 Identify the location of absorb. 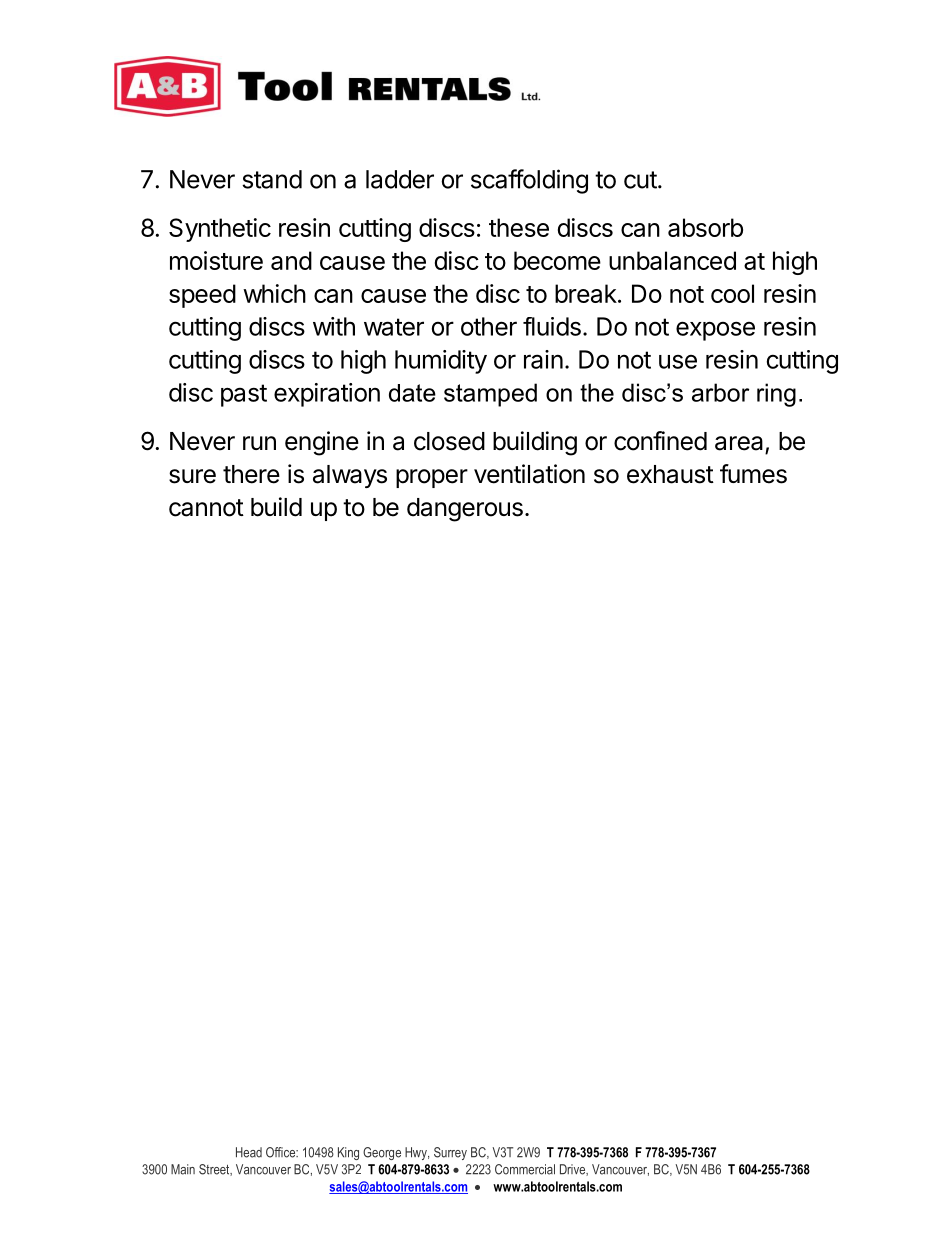
(705, 227).
